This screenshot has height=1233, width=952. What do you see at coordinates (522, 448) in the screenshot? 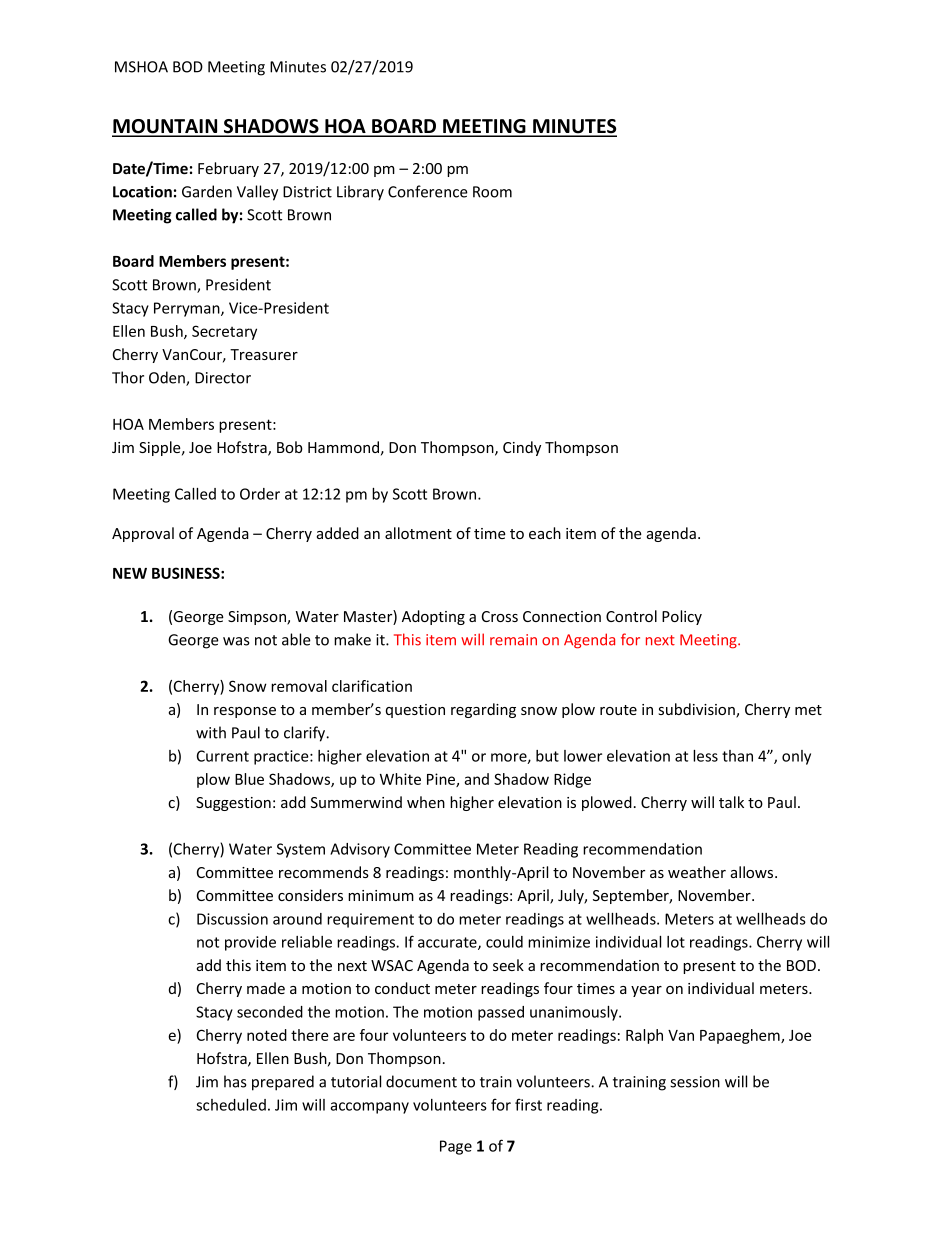
I see `Cindy` at bounding box center [522, 448].
